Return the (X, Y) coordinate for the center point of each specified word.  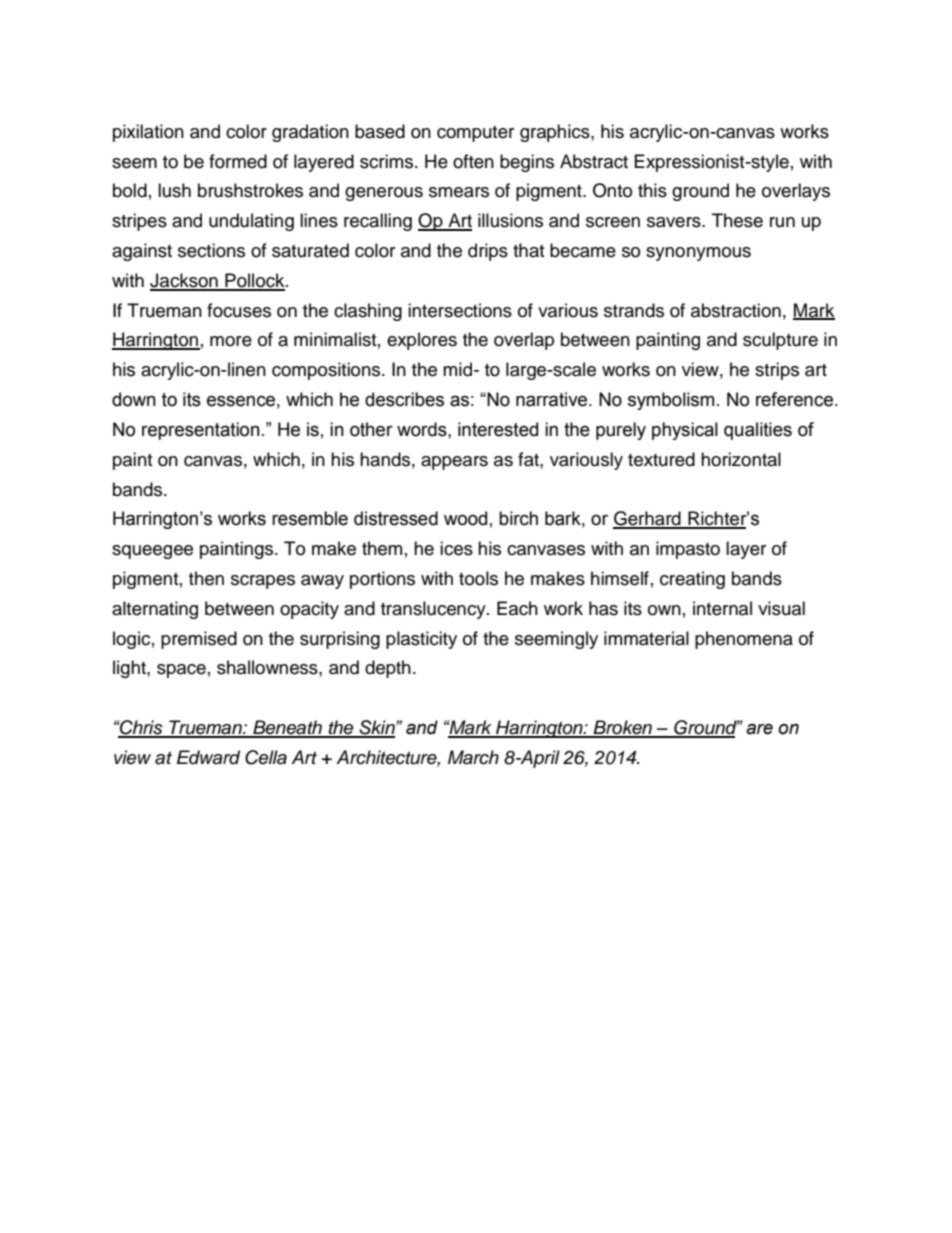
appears (454, 463)
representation (201, 431)
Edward (208, 757)
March (473, 757)
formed (238, 161)
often (473, 161)
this (652, 190)
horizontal (741, 459)
